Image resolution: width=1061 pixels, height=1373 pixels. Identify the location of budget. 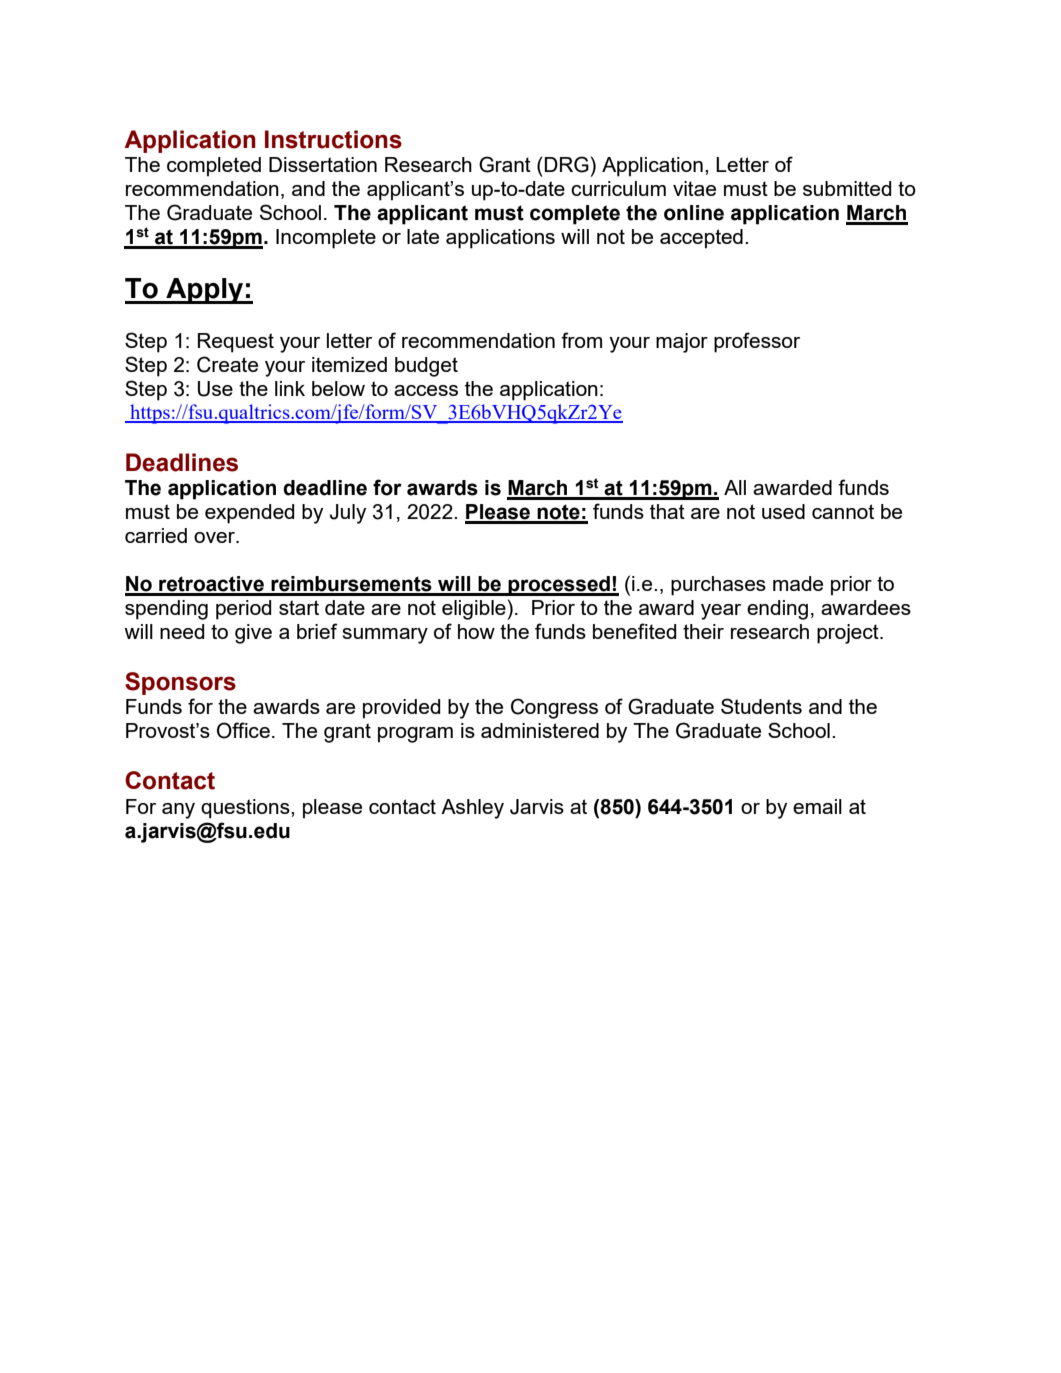
(426, 367).
